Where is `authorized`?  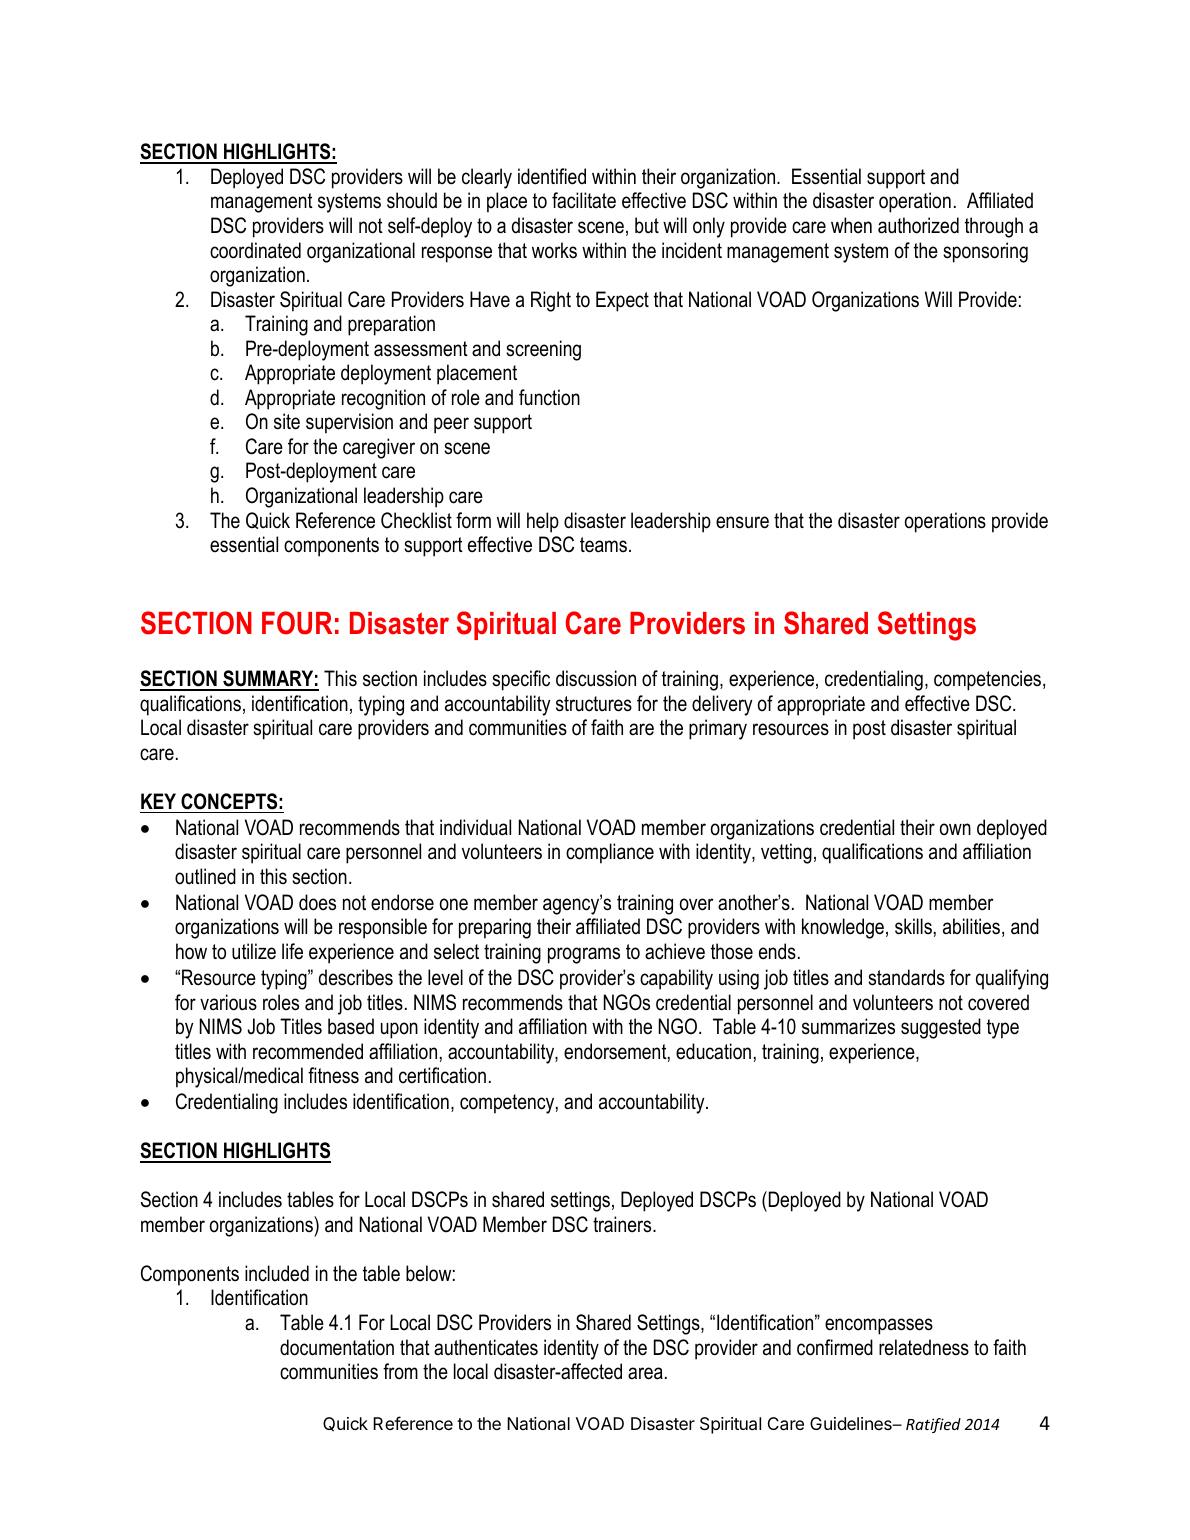 authorized is located at coordinates (918, 225).
